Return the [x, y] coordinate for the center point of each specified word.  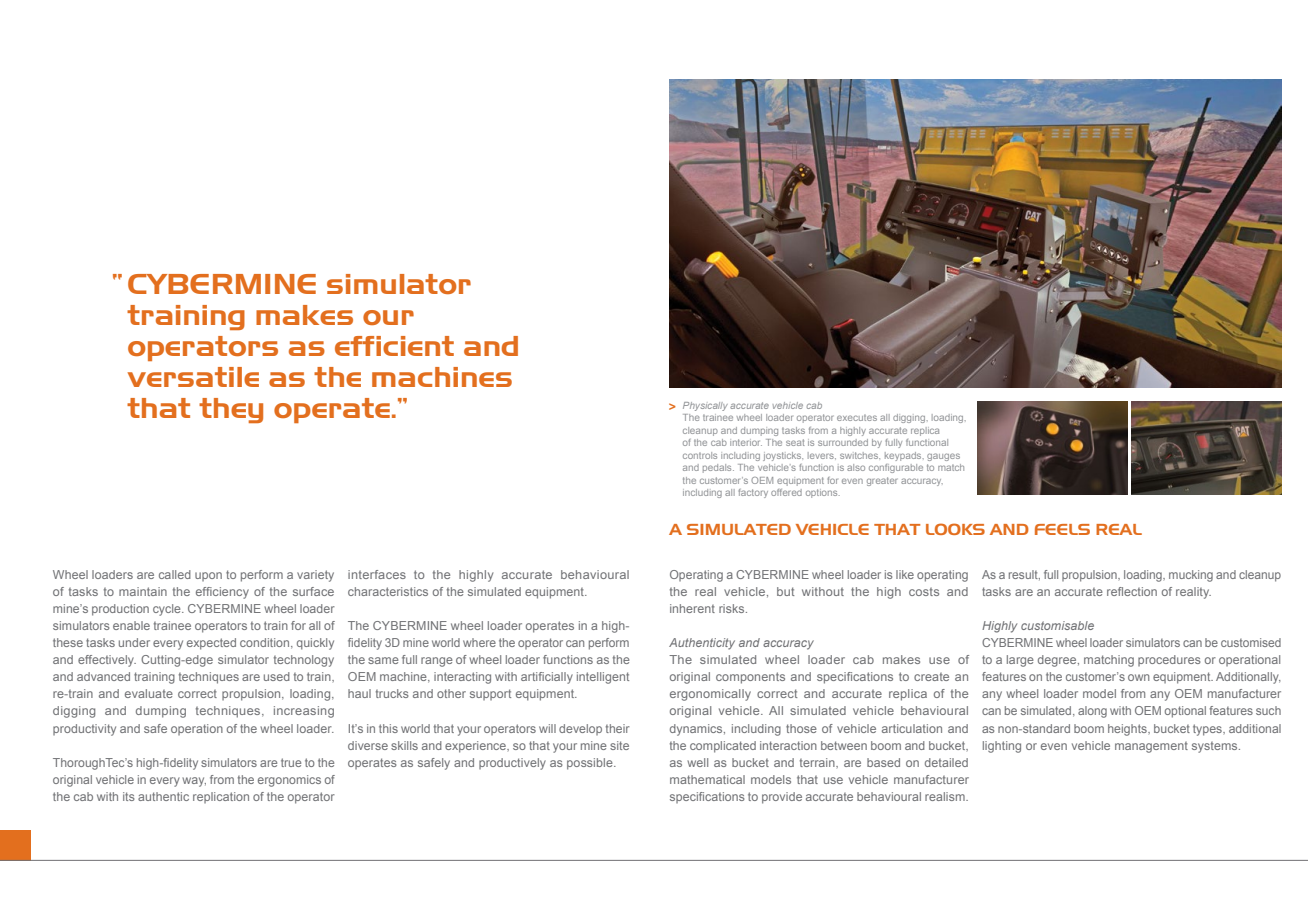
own [1139, 677]
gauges [943, 457]
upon [208, 576]
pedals [718, 468]
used [277, 676]
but [786, 591]
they [231, 410]
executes [857, 418]
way [194, 782]
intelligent [603, 678]
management [1151, 747]
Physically [705, 406]
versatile [193, 377]
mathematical [707, 779]
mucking [1191, 576]
